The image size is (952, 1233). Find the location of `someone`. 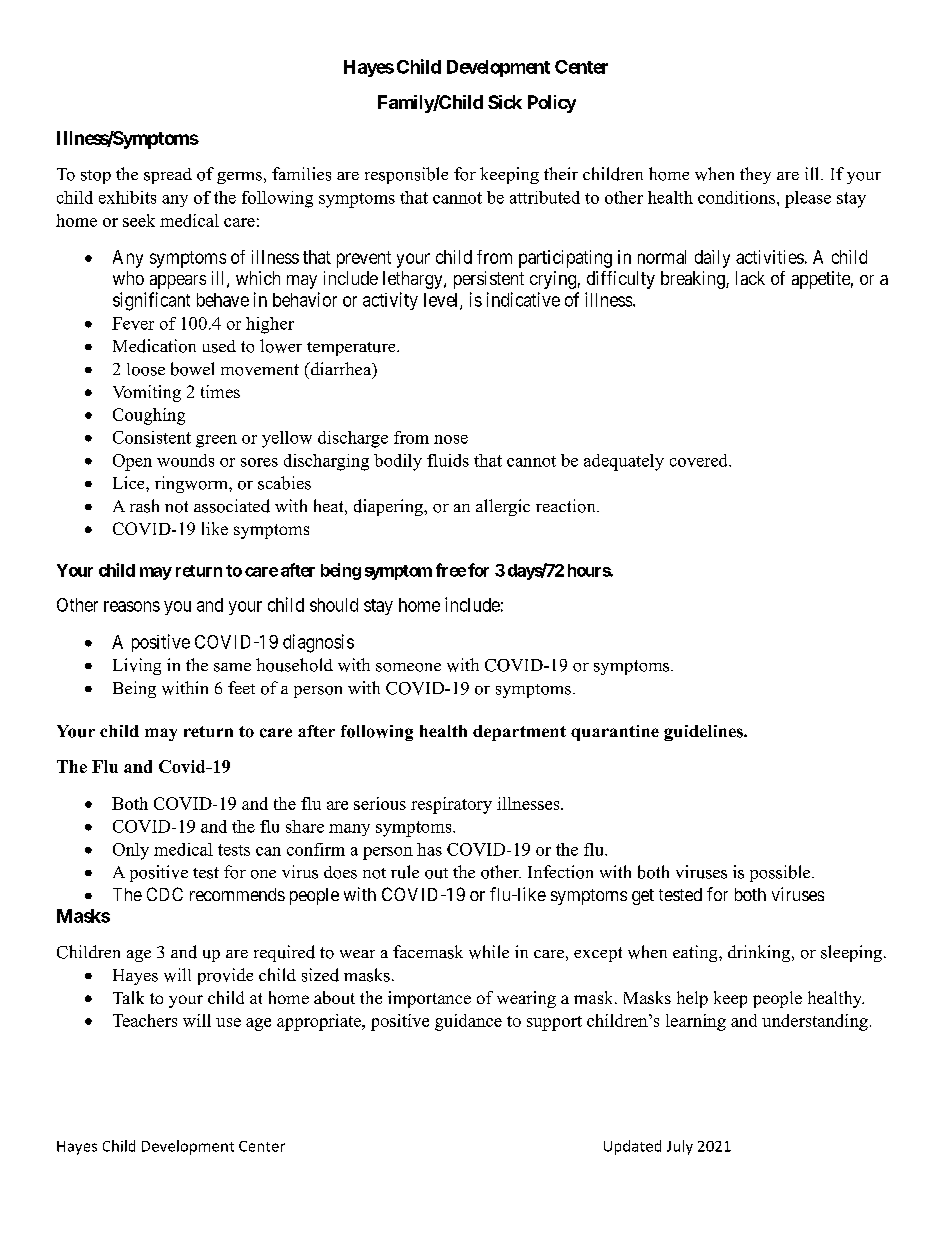

someone is located at coordinates (408, 667).
